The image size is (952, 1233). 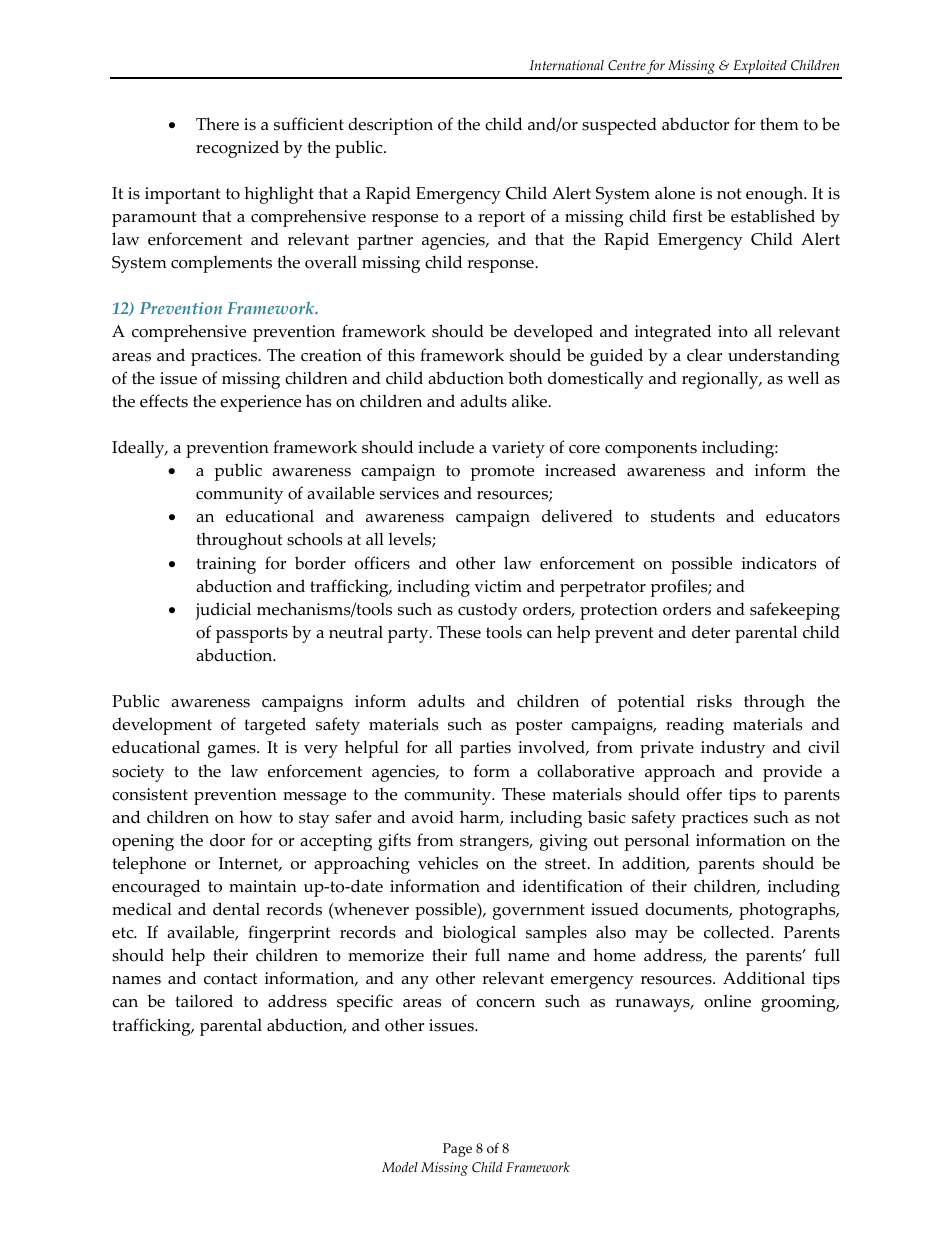 I want to click on into, so click(x=733, y=331).
